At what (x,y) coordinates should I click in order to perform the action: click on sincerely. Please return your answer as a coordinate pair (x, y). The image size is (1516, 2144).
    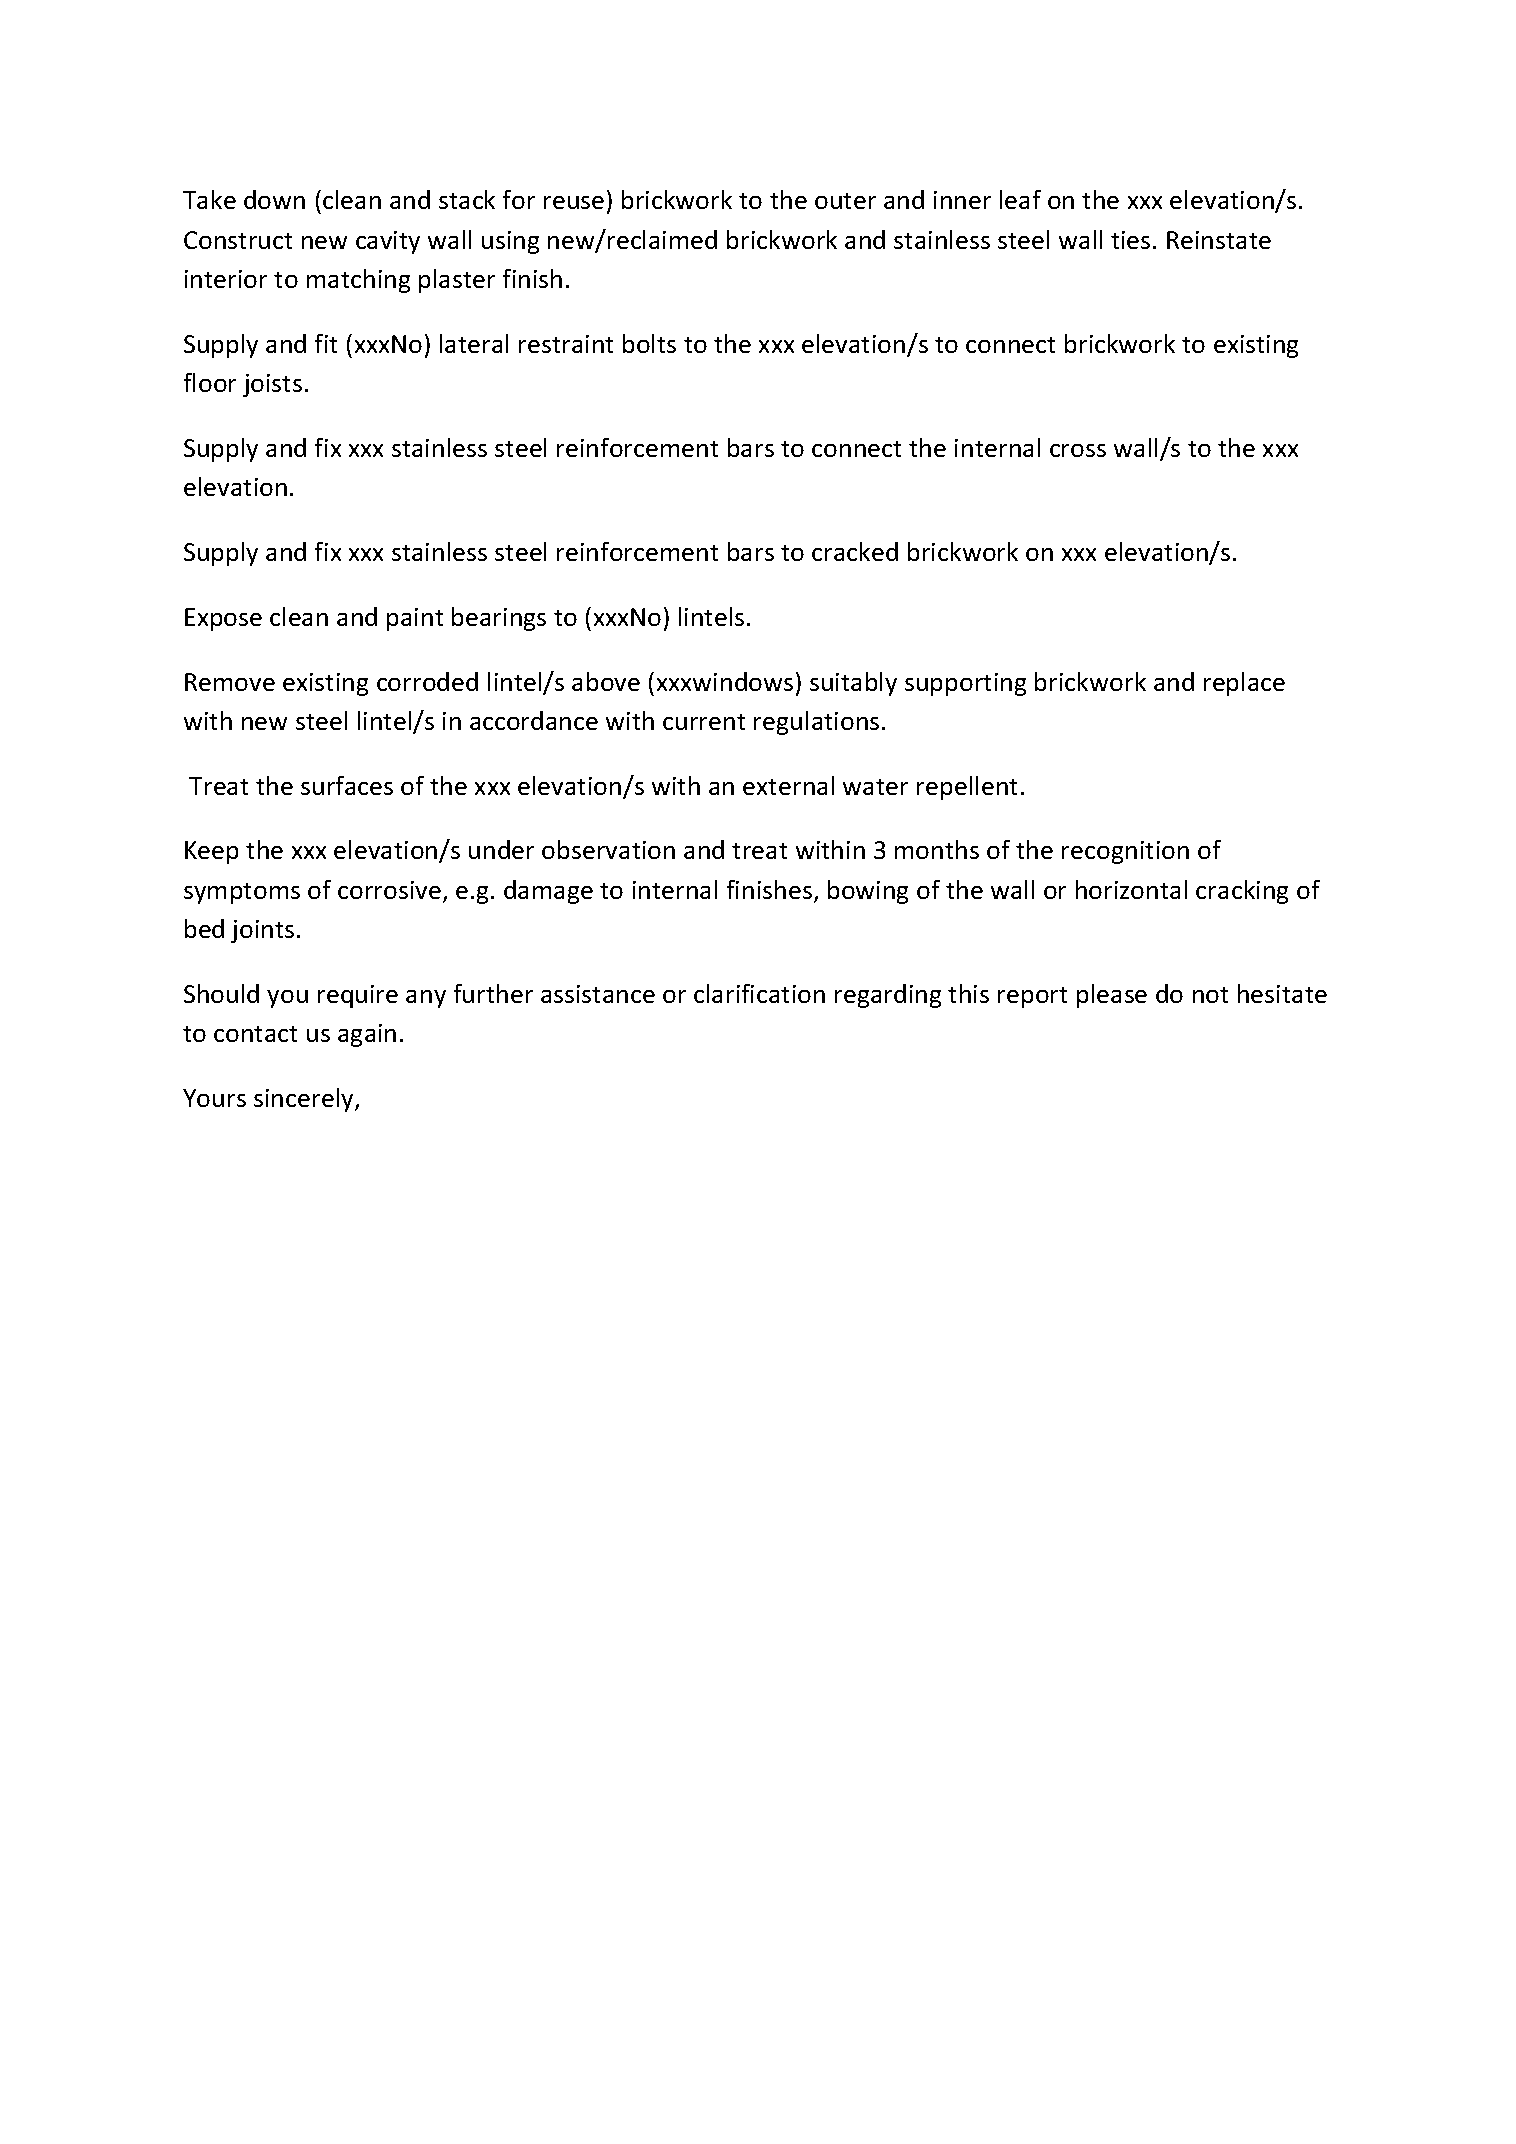
    Looking at the image, I should click on (305, 1100).
